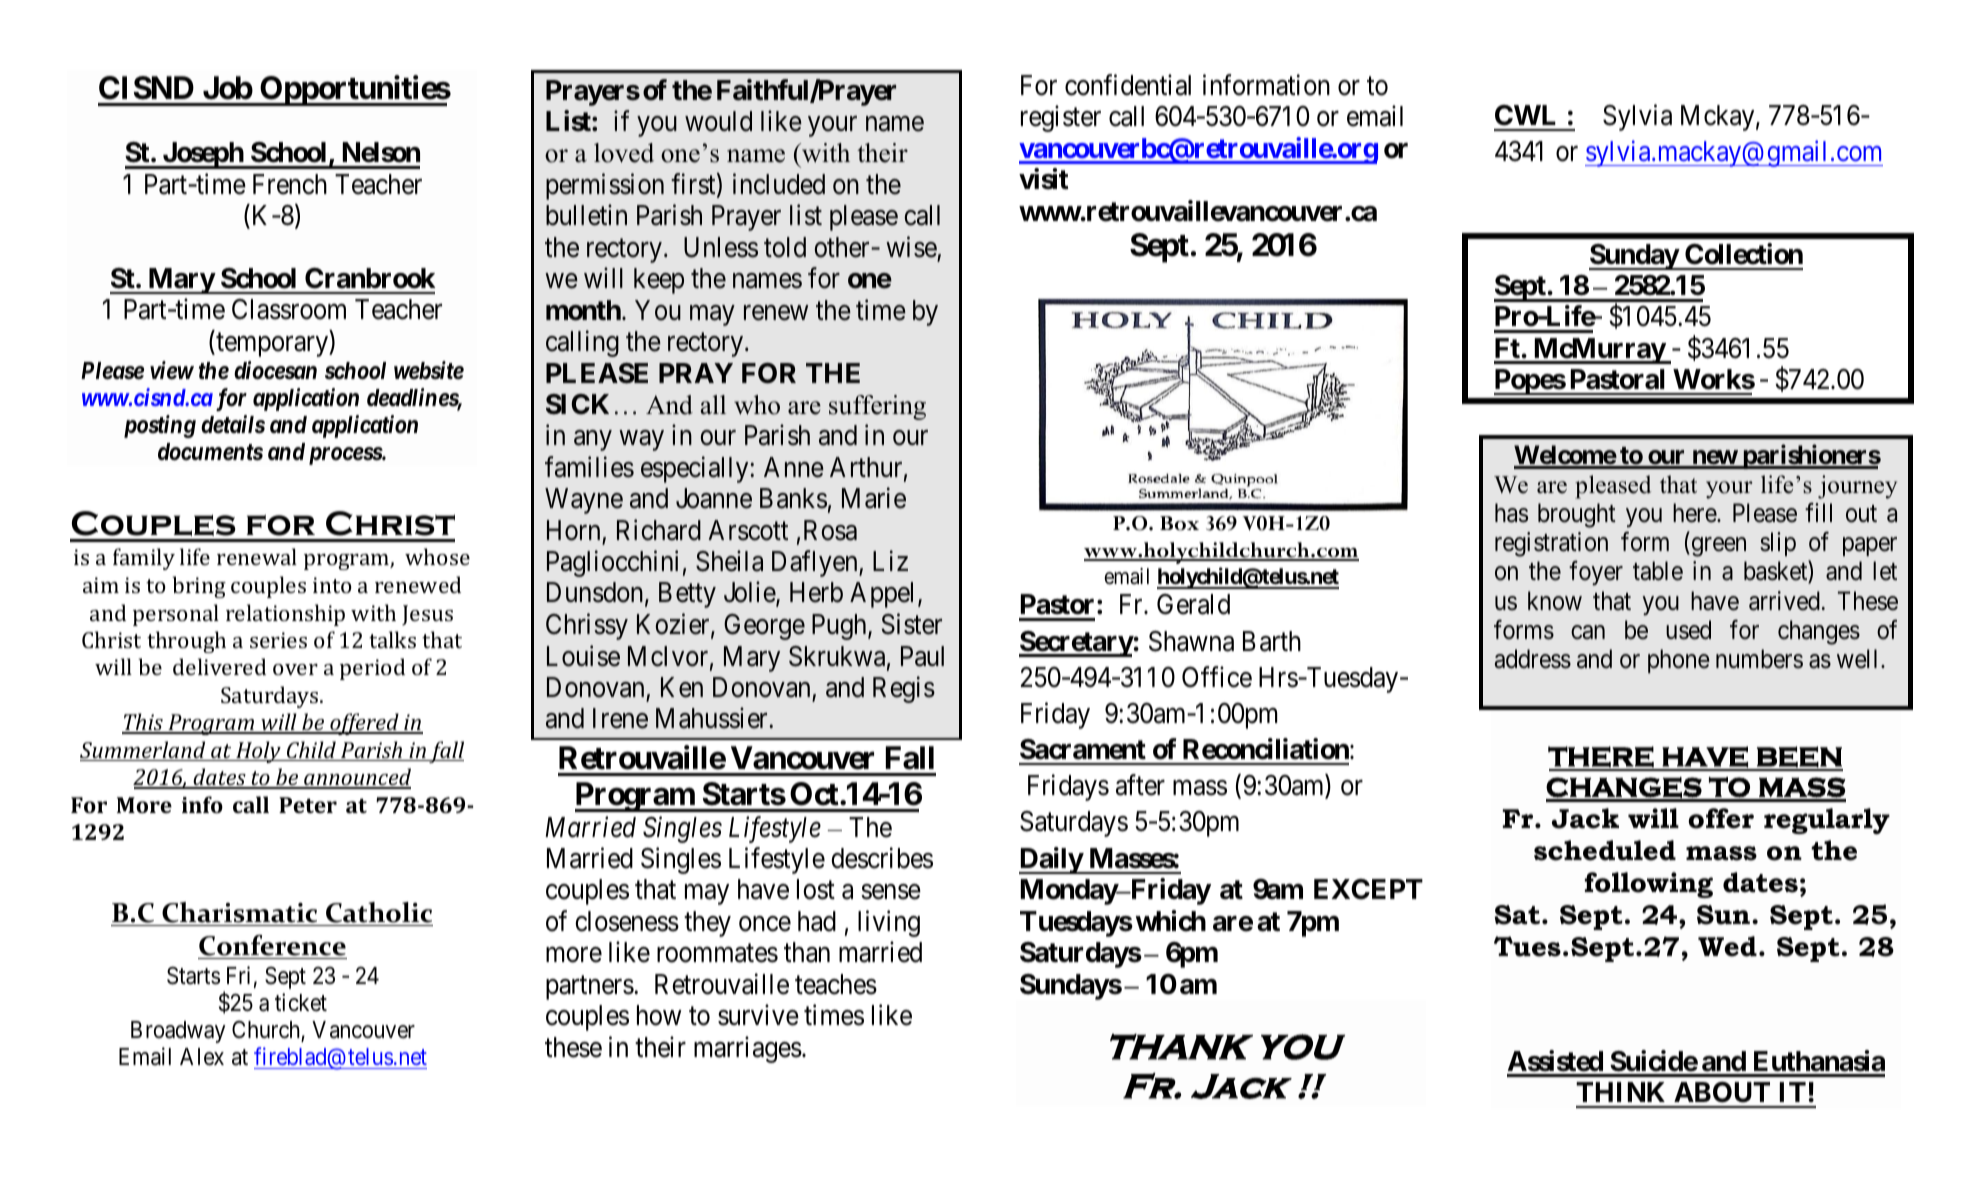 The height and width of the screenshot is (1195, 1968). Describe the element at coordinates (1128, 85) in the screenshot. I see `confidential` at that location.
